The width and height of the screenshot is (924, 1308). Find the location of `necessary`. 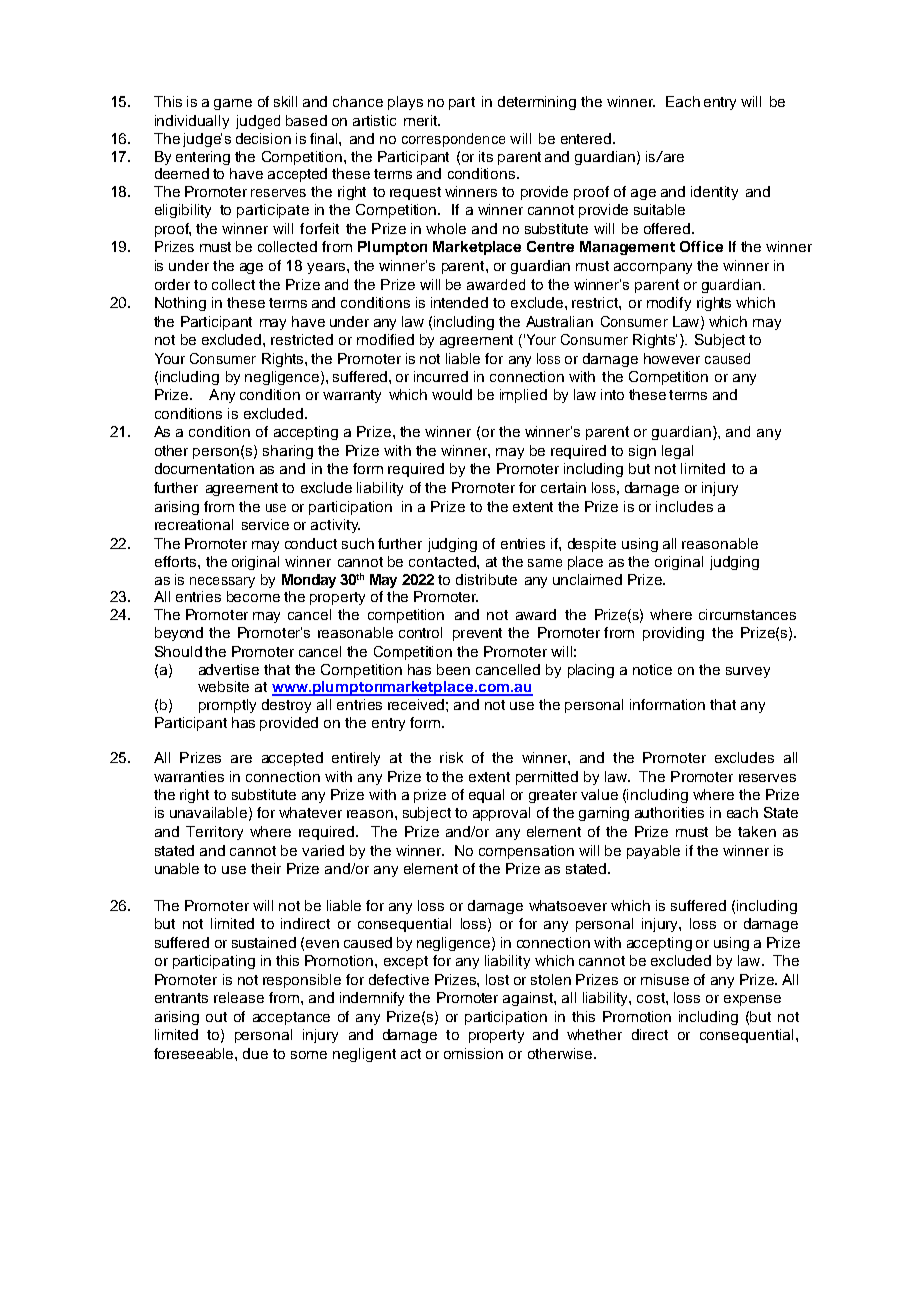

necessary is located at coordinates (222, 582).
